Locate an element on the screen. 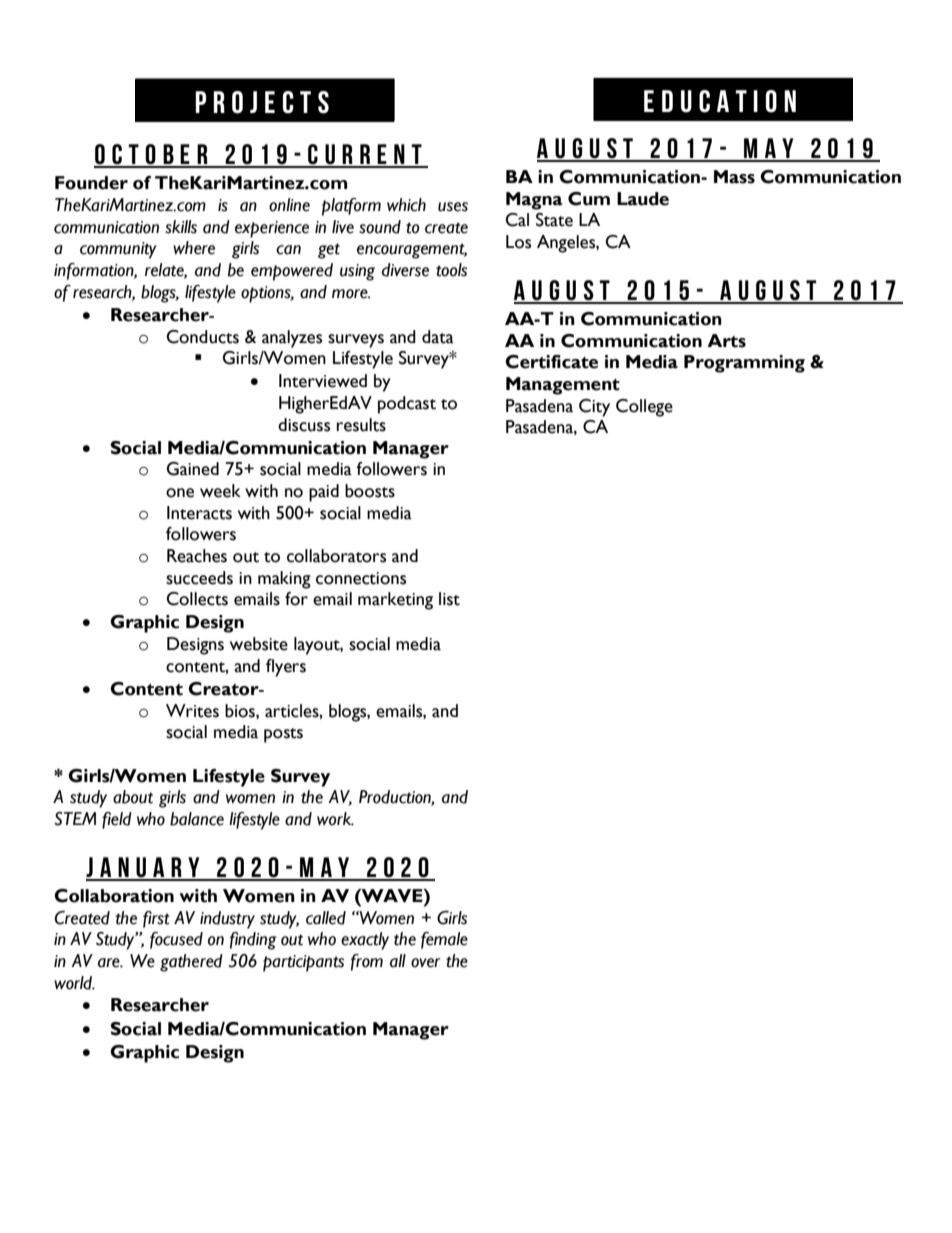 This screenshot has height=1233, width=952. female is located at coordinates (444, 940).
